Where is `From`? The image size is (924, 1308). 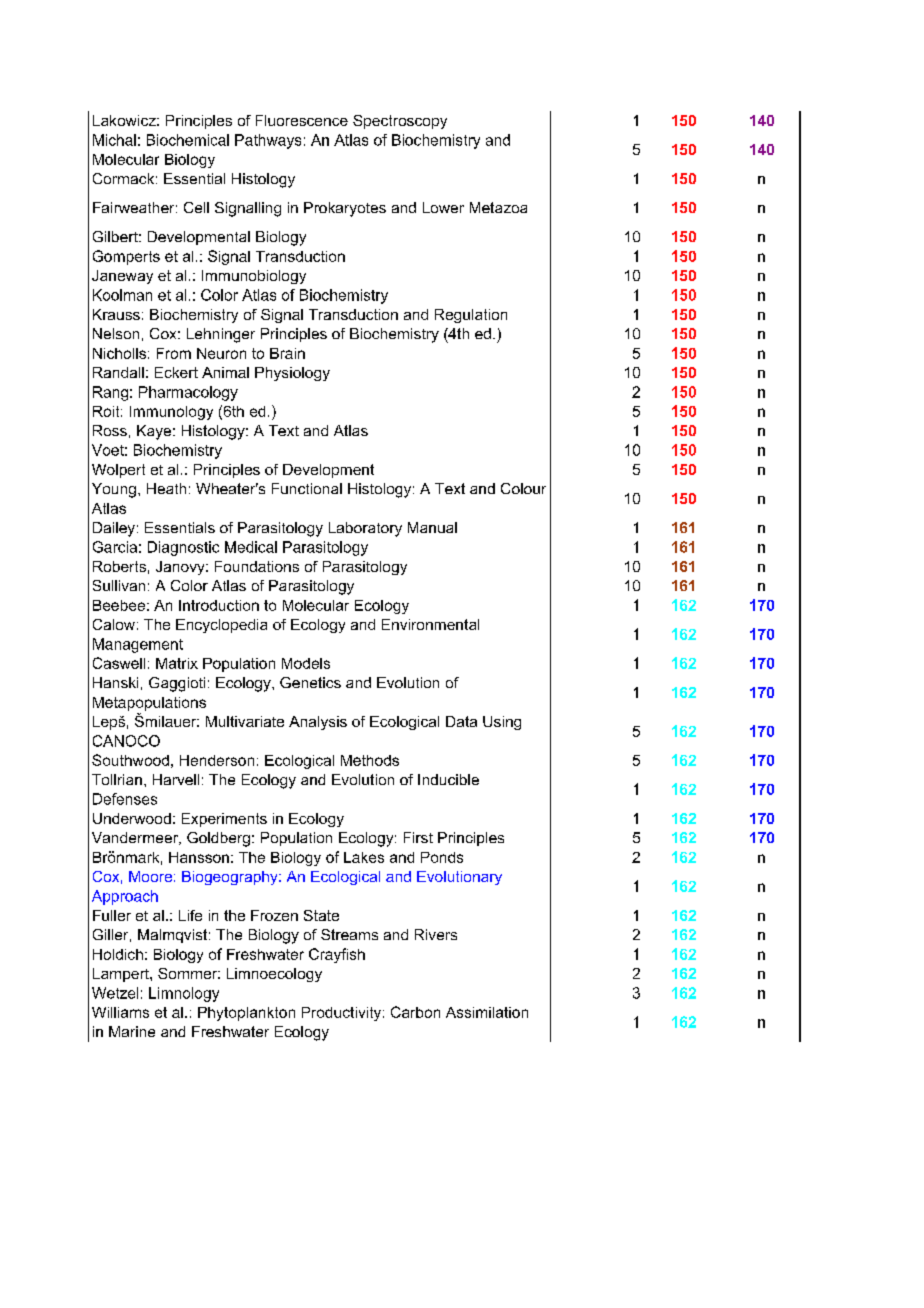 From is located at coordinates (174, 353).
